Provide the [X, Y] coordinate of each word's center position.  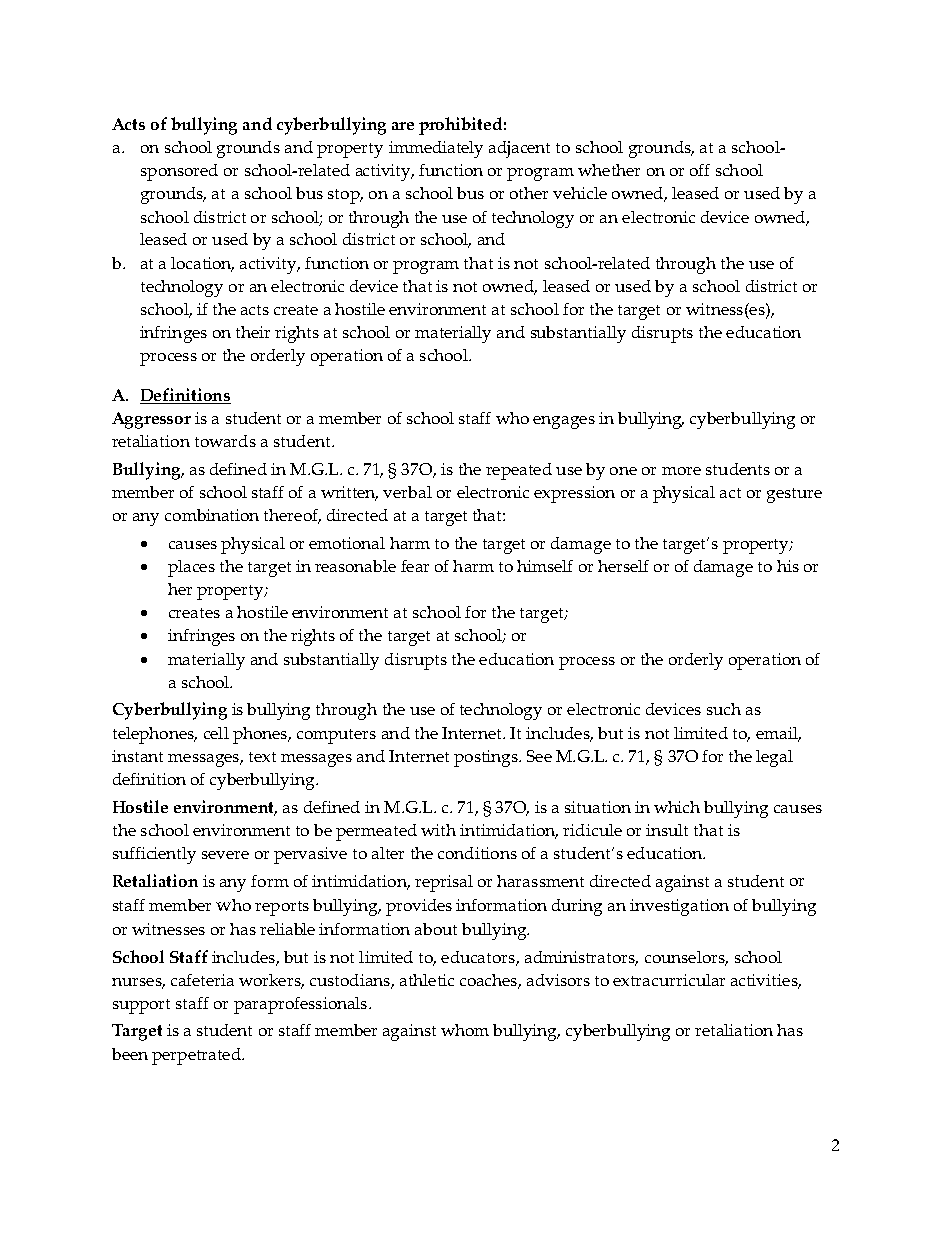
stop [345, 196]
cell [216, 733]
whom [465, 1030]
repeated [519, 471]
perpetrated [197, 1056]
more [681, 471]
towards [225, 441]
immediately [436, 149]
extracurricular [669, 980]
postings [487, 758]
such [724, 709]
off [700, 170]
